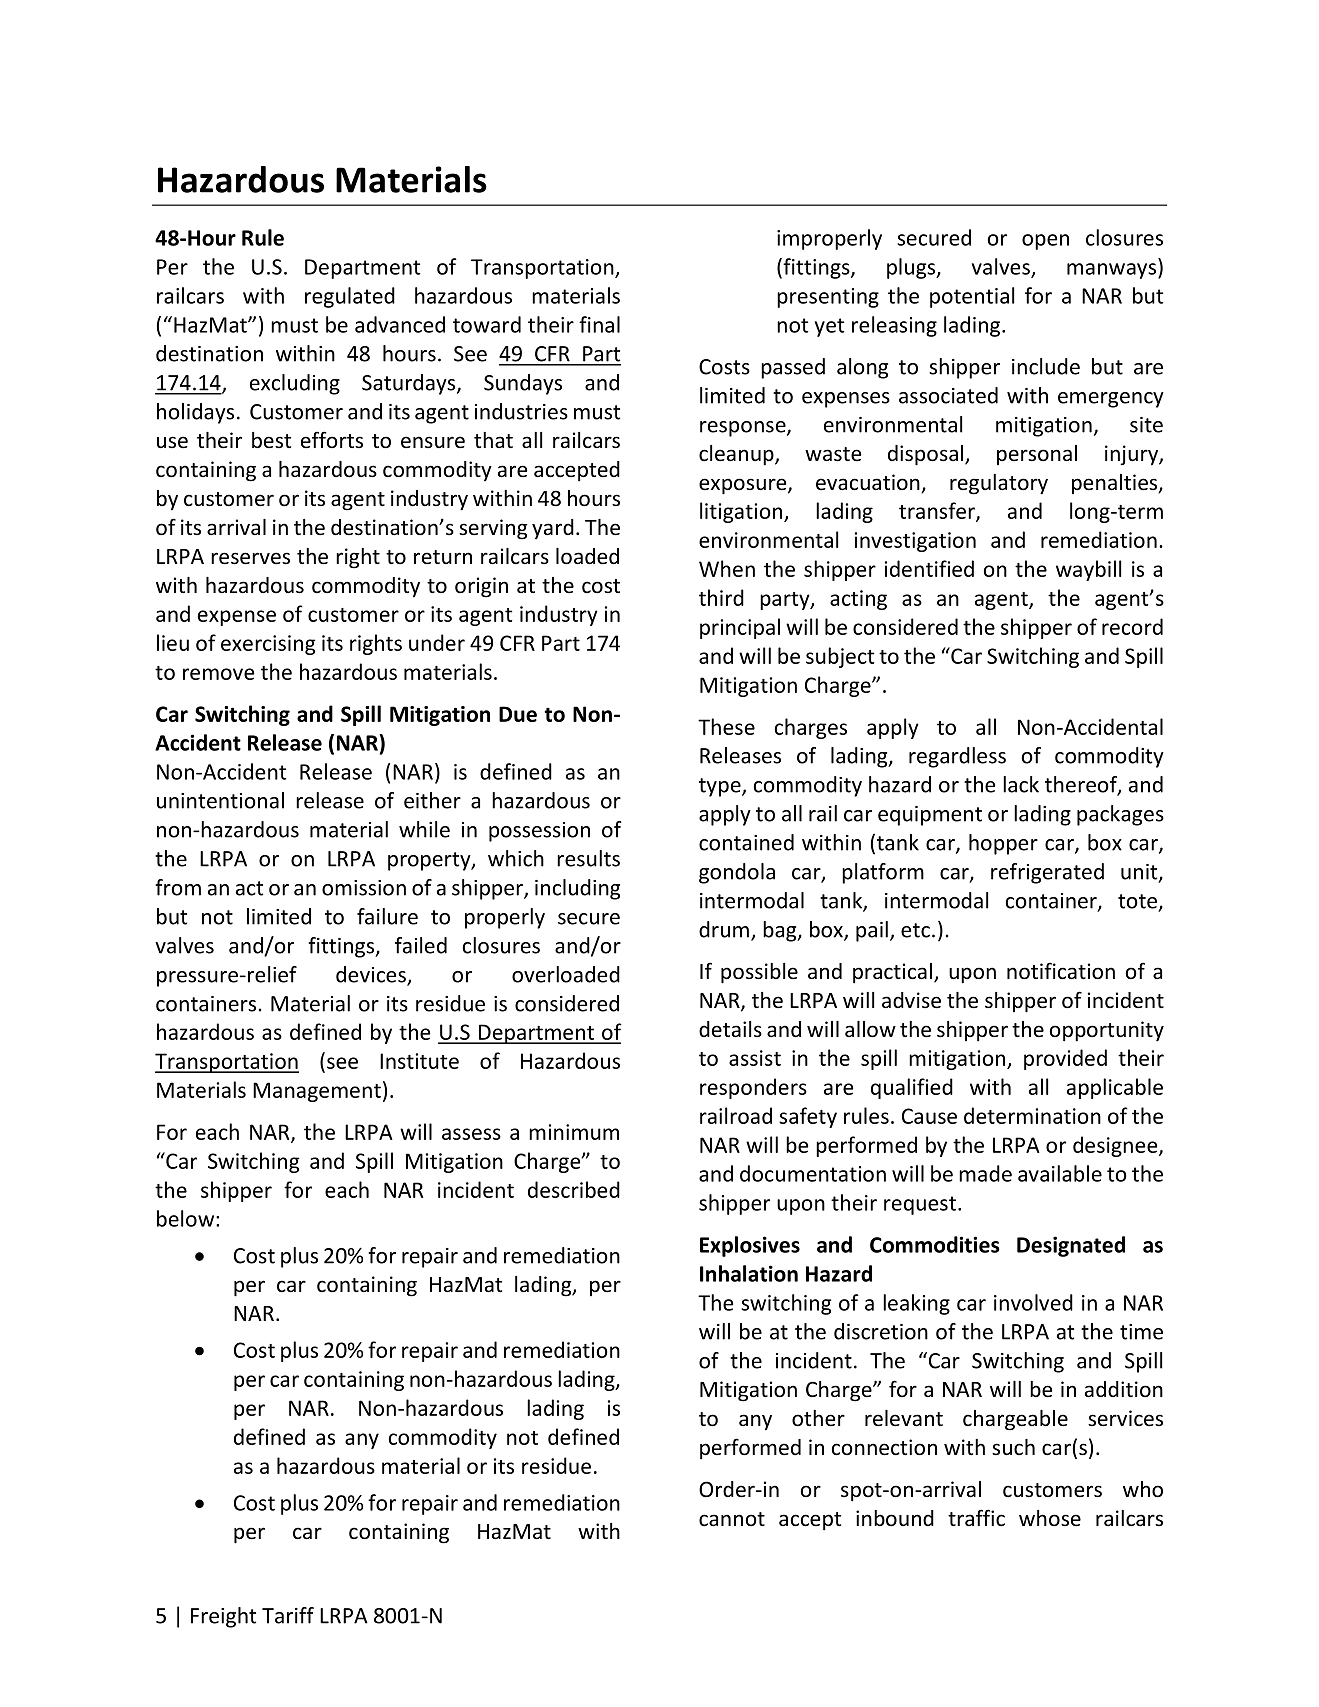  I want to click on final, so click(599, 324).
